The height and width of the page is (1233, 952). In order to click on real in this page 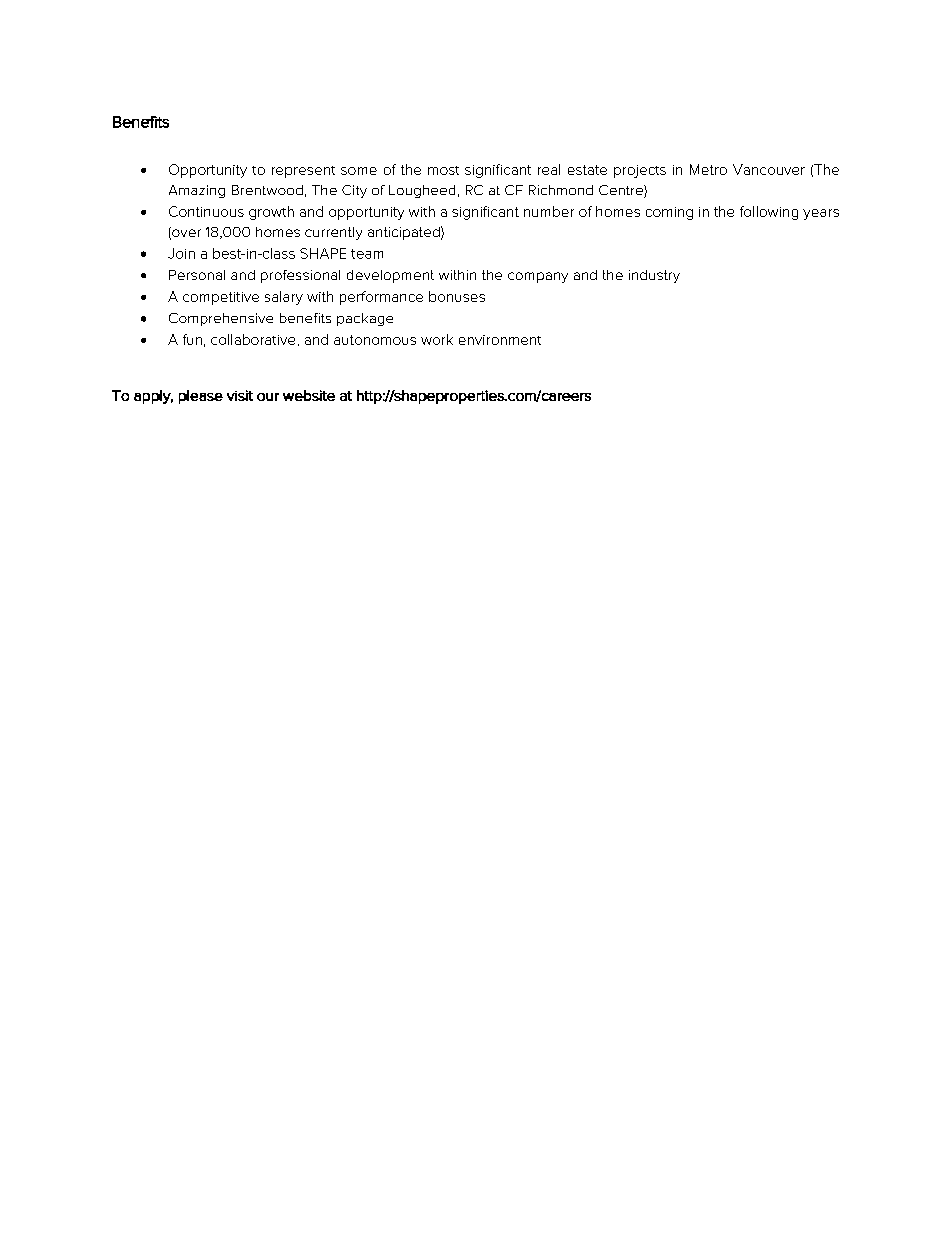, I will do `click(549, 169)`.
